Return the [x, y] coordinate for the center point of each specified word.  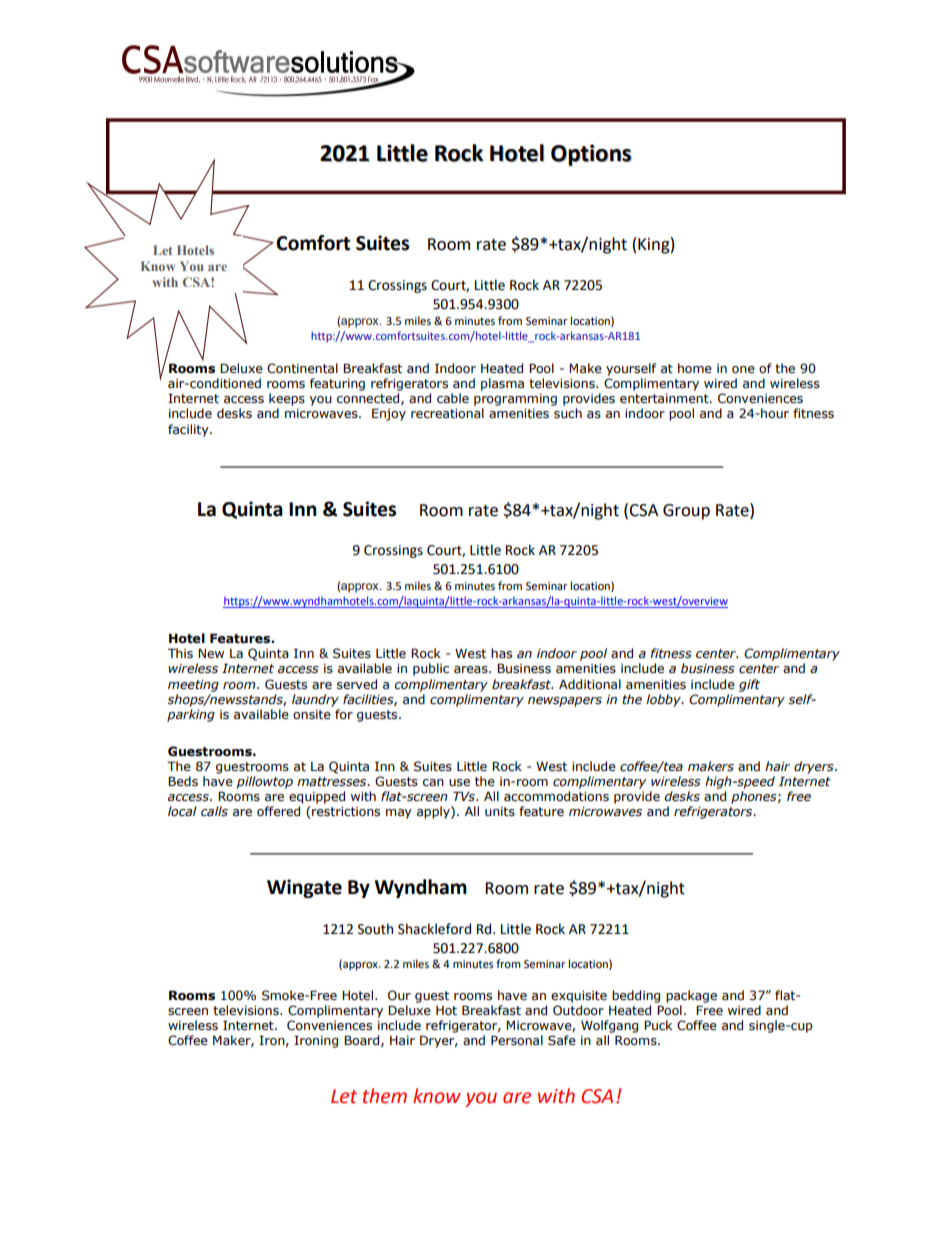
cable [453, 398]
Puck [658, 1025]
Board [363, 1041]
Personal [517, 1040]
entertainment [665, 399]
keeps [287, 399]
